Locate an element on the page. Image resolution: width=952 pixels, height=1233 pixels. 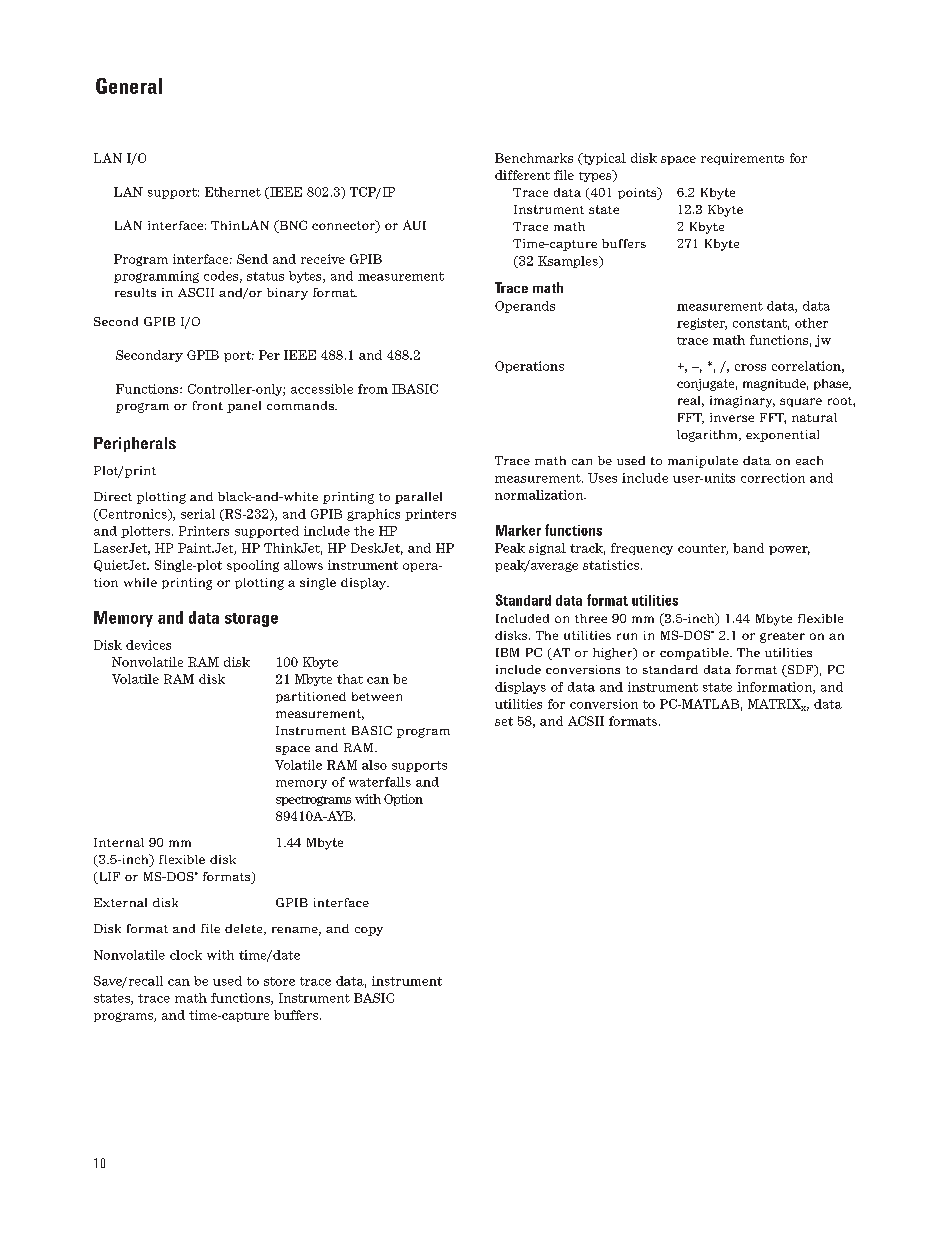
from is located at coordinates (373, 389).
